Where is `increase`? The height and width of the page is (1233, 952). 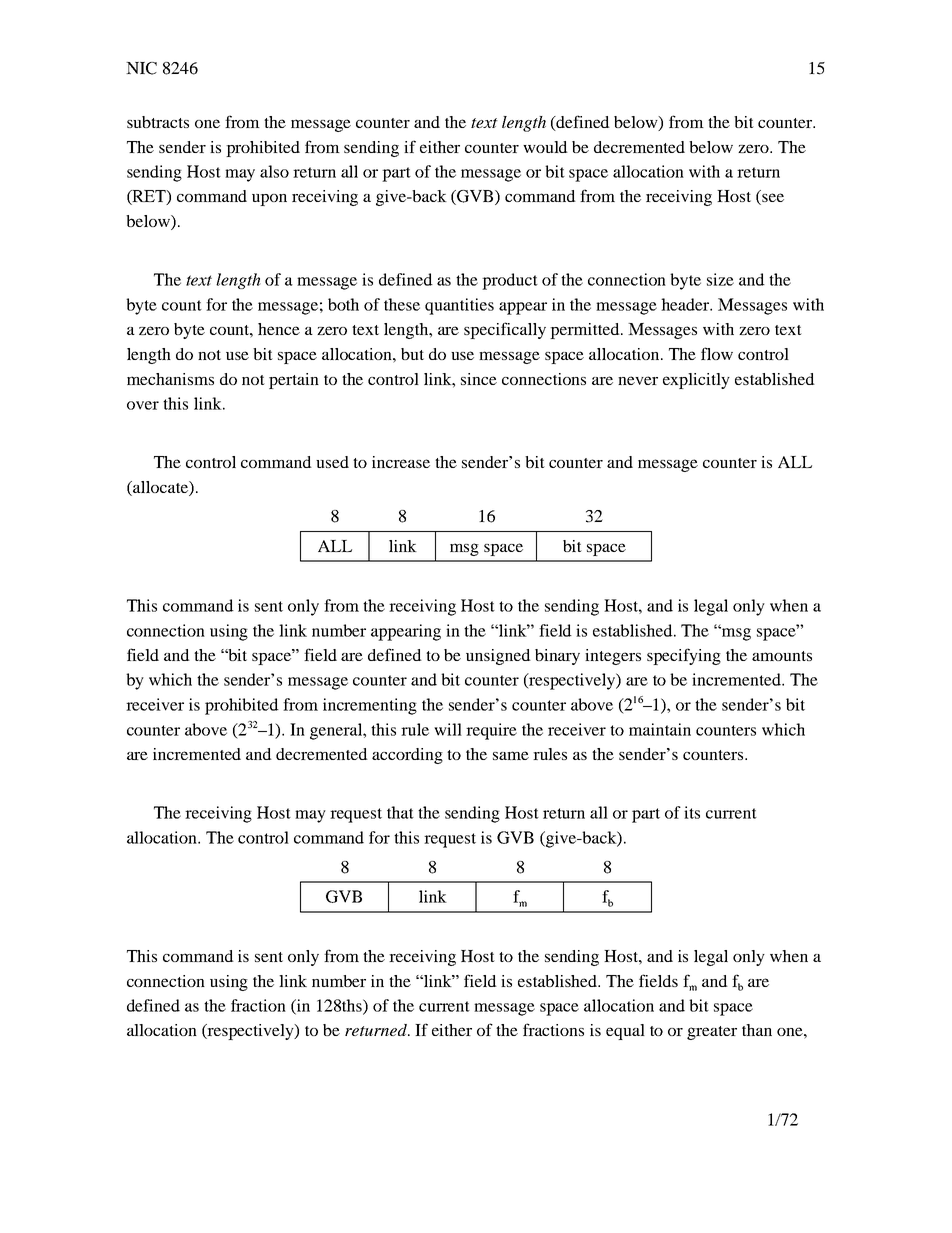 increase is located at coordinates (401, 462).
